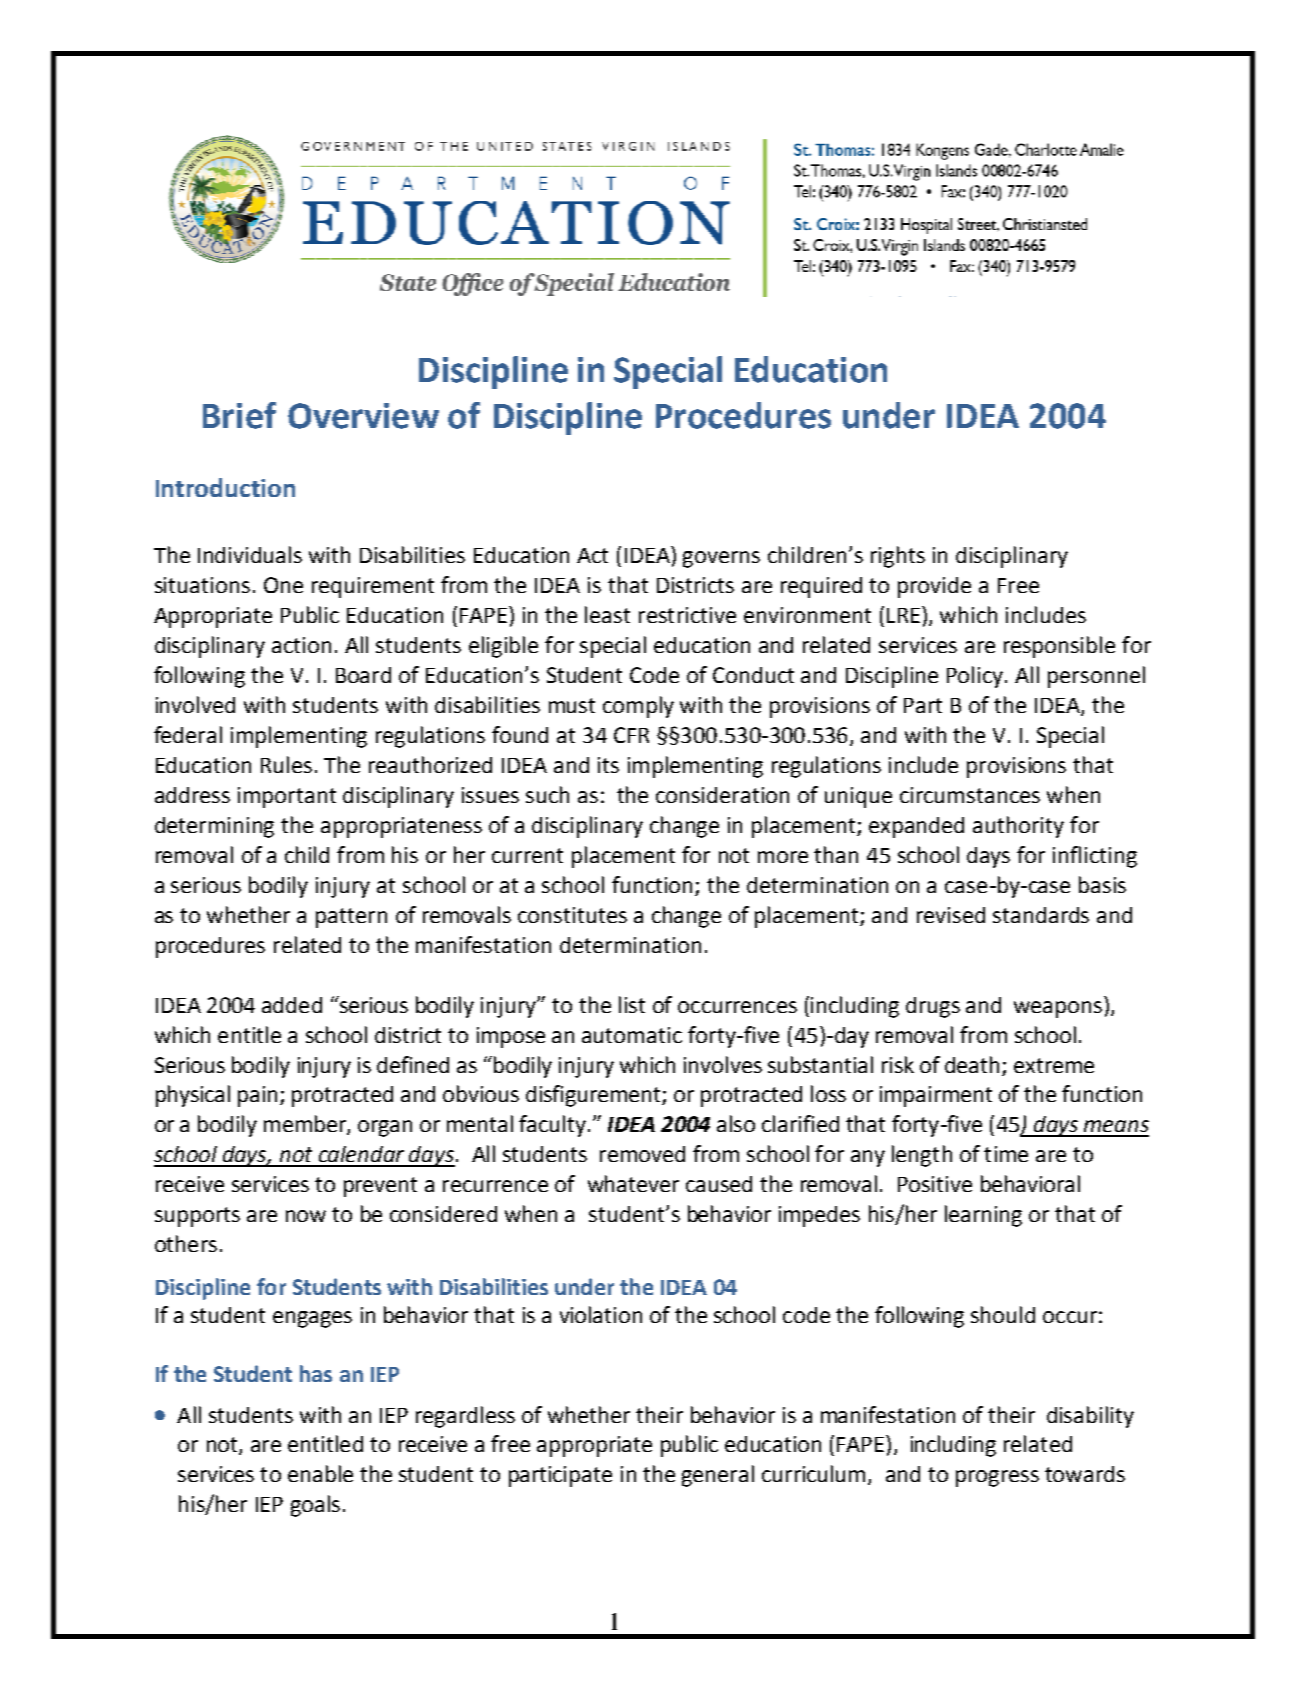  Describe the element at coordinates (898, 557) in the screenshot. I see `rights` at that location.
